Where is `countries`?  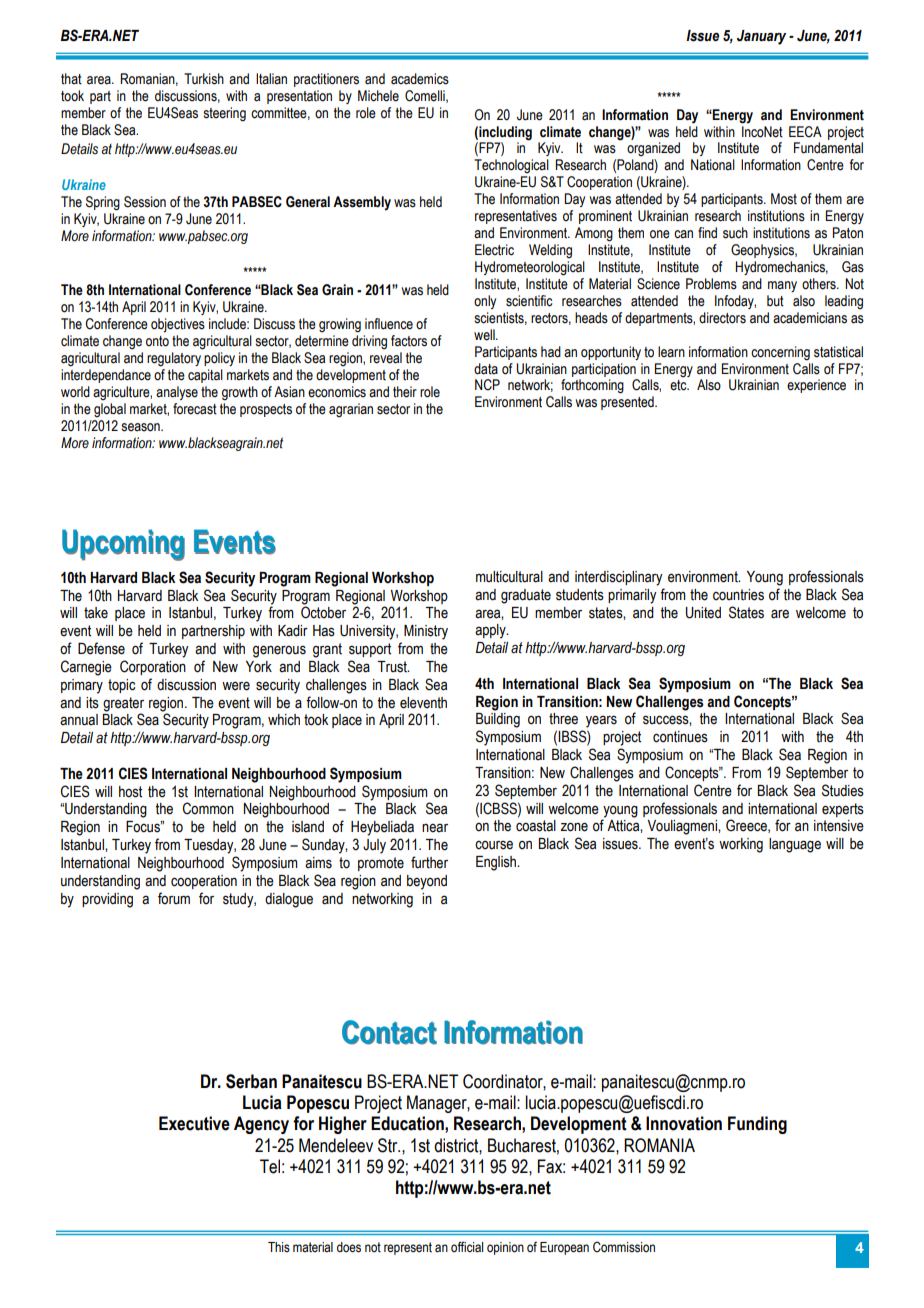 countries is located at coordinates (738, 595).
